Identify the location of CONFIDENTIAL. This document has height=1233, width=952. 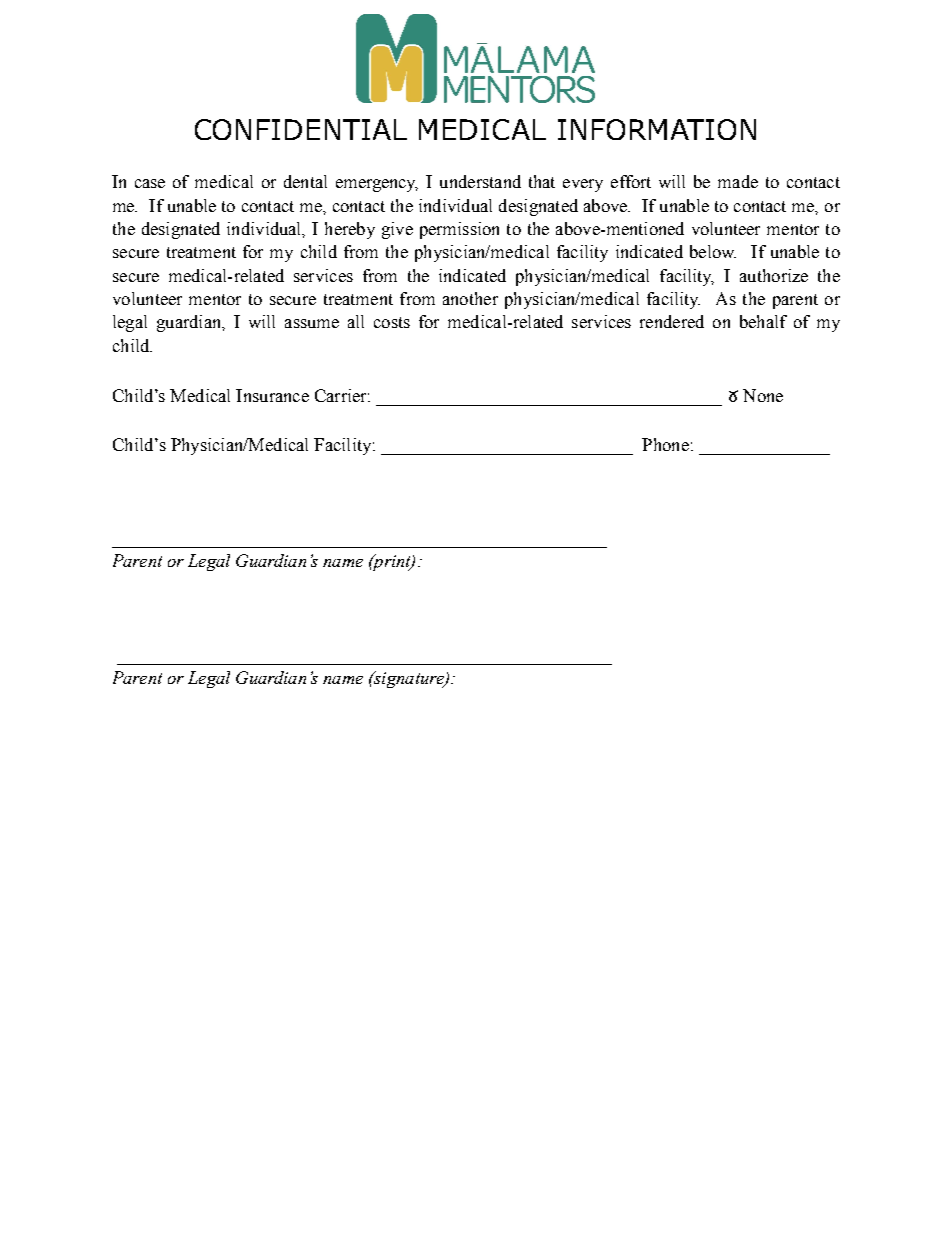
(301, 129).
